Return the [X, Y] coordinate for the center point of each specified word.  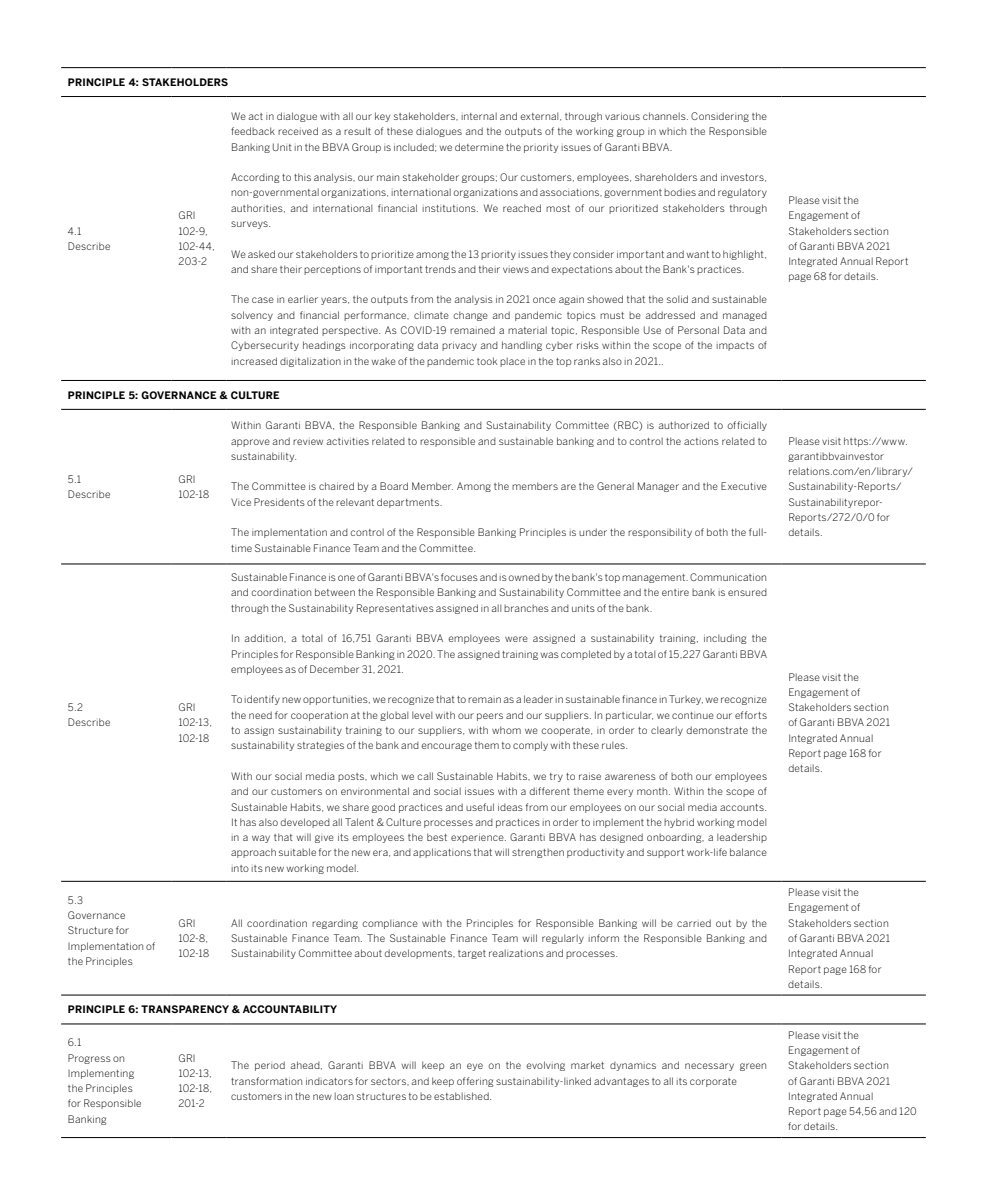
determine [479, 147]
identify [262, 700]
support [665, 853]
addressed [670, 315]
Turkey [686, 700]
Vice [241, 502]
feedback [253, 131]
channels [665, 116]
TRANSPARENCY [185, 1009]
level [422, 715]
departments [409, 503]
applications [442, 853]
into [240, 868]
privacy [459, 347]
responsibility [660, 533]
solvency [252, 316]
